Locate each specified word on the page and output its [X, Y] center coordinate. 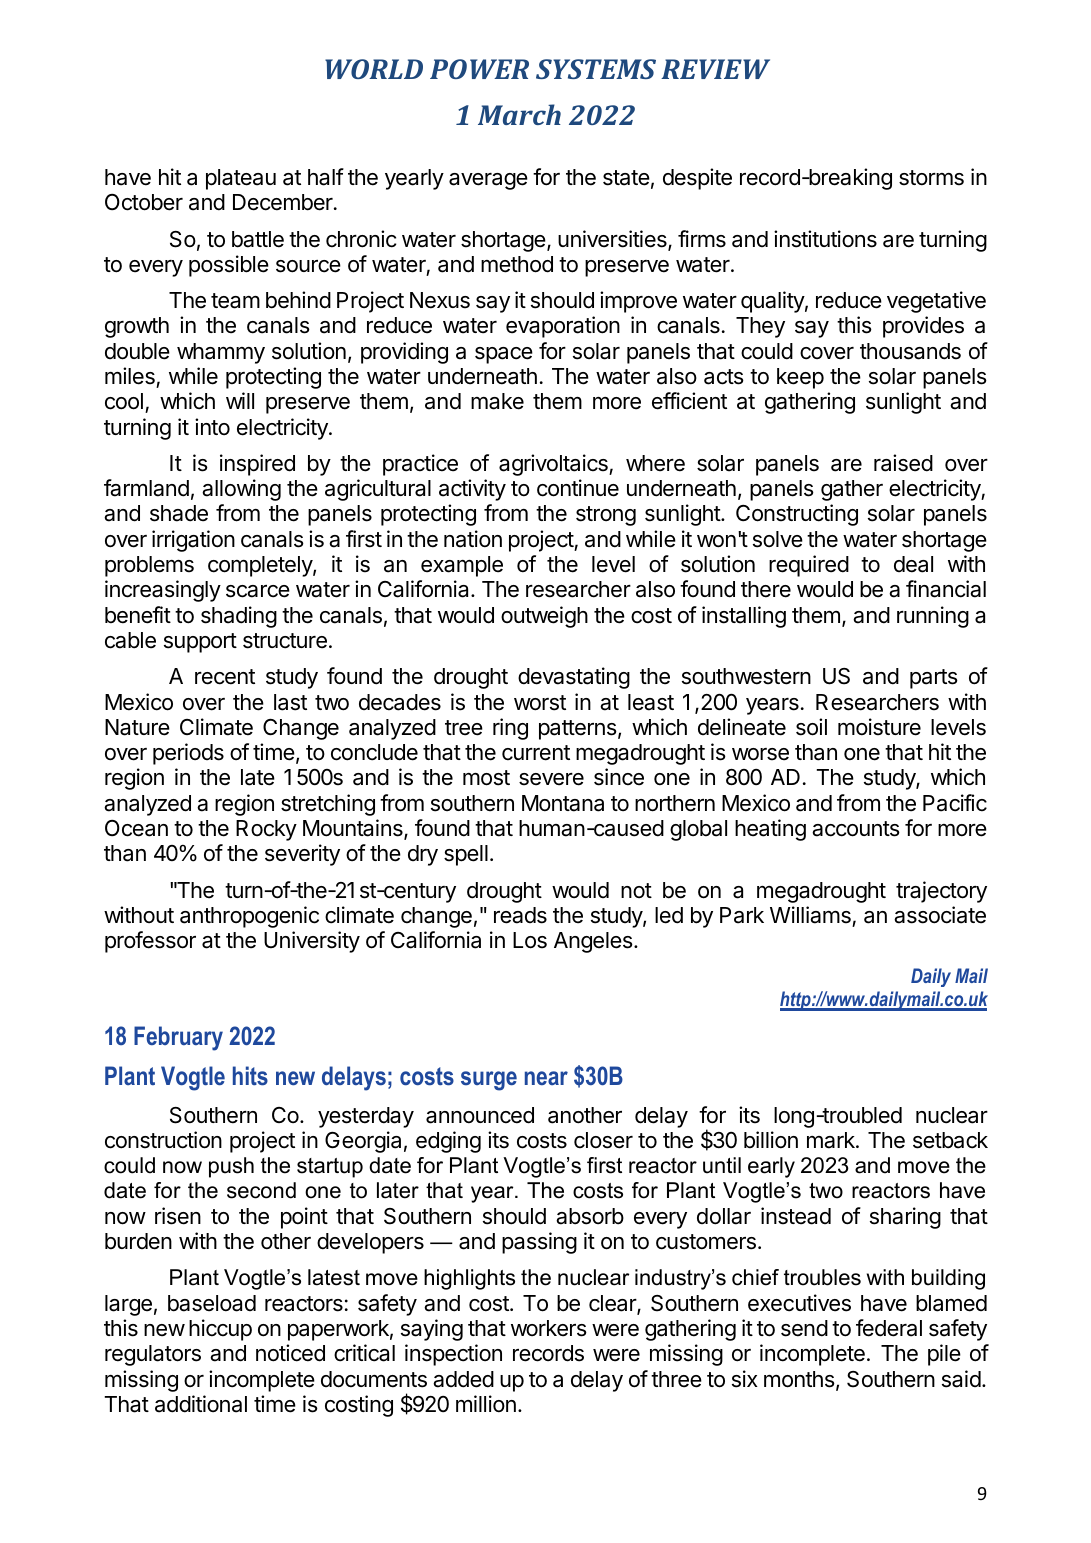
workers [549, 1328]
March [519, 114]
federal [889, 1328]
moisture [879, 727]
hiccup [220, 1330]
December [284, 202]
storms [931, 178]
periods [188, 754]
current [536, 753]
